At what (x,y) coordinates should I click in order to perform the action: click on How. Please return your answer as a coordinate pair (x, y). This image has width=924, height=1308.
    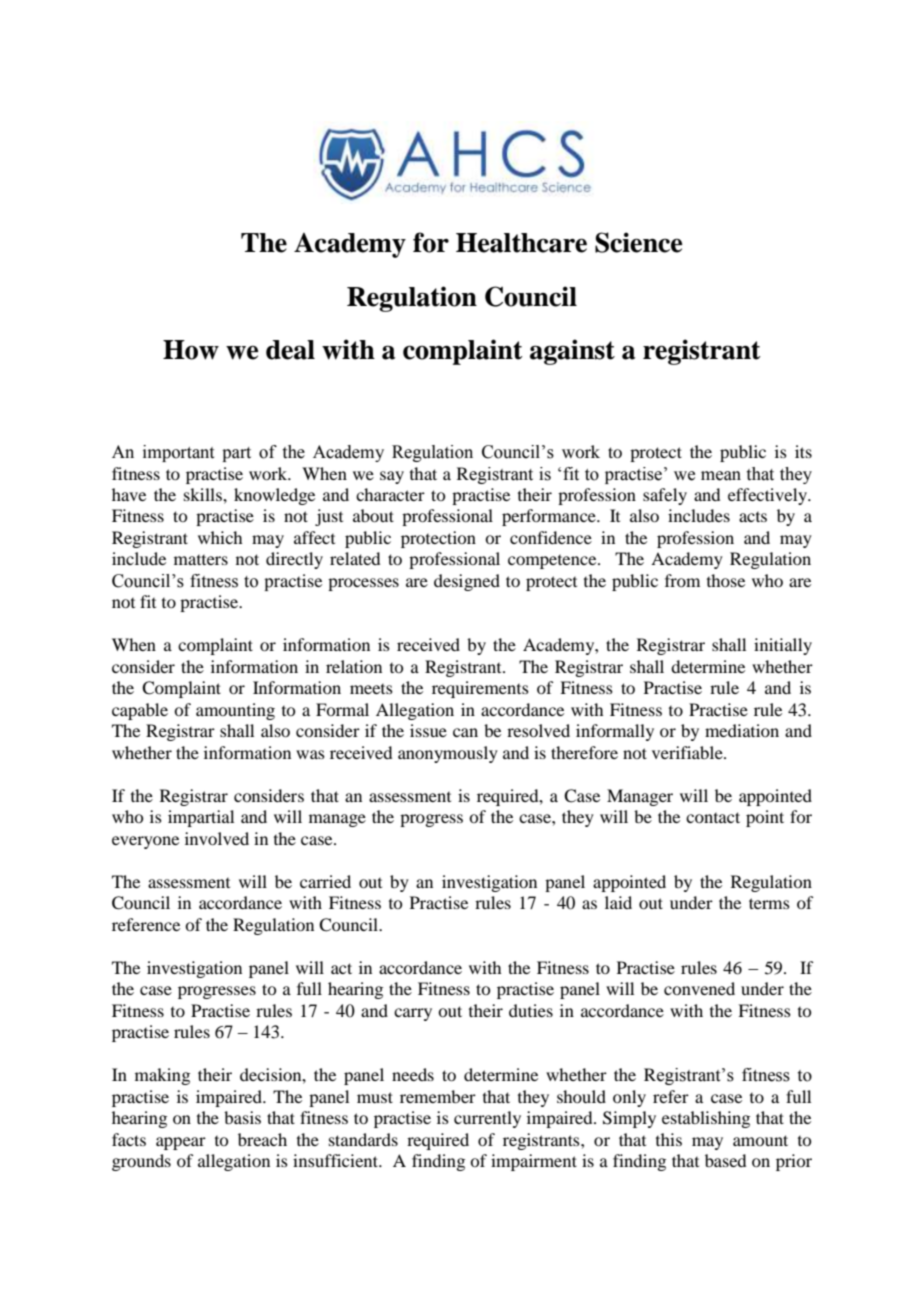
    Looking at the image, I should click on (191, 350).
